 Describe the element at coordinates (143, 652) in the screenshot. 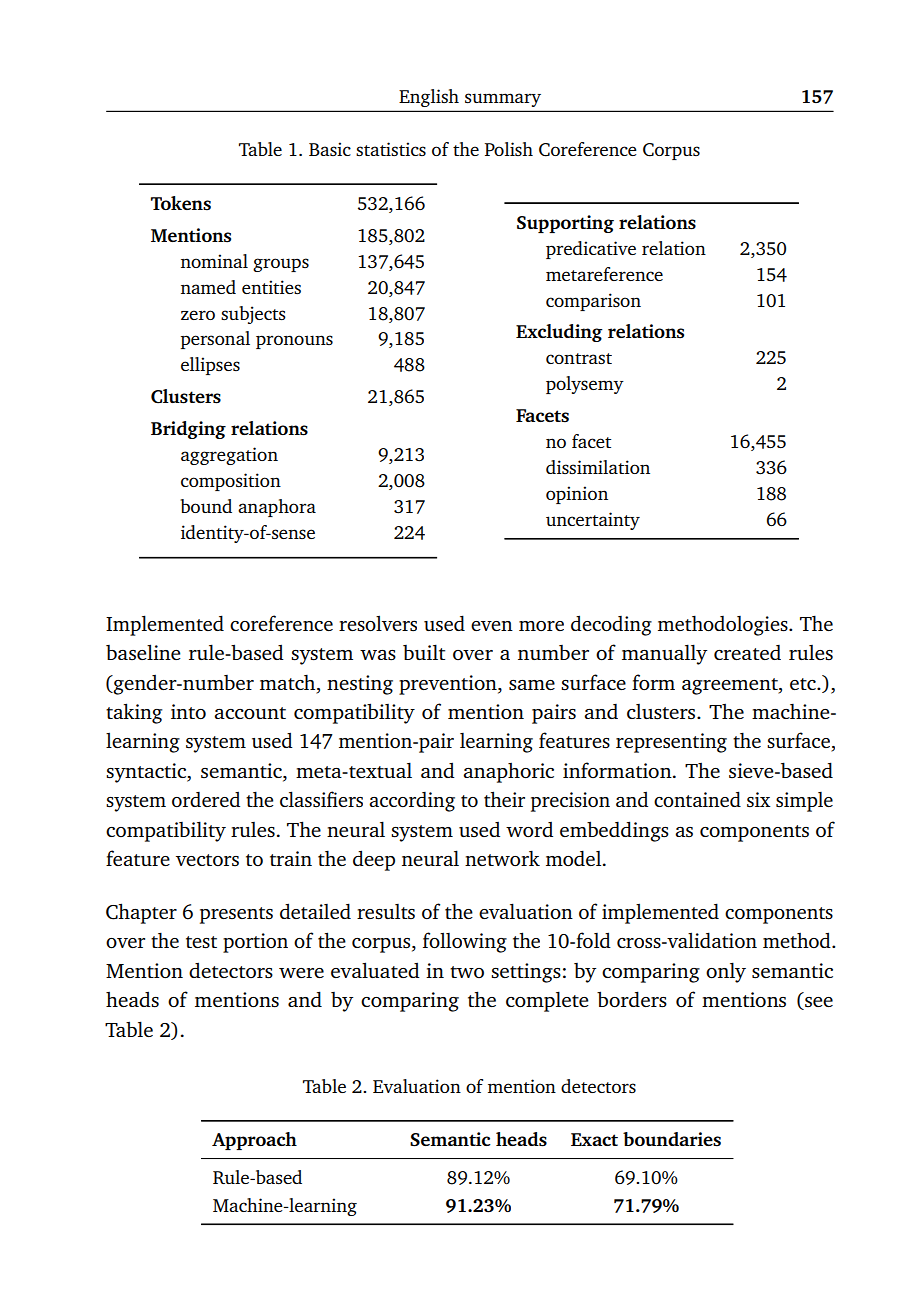

I see `baseline` at that location.
